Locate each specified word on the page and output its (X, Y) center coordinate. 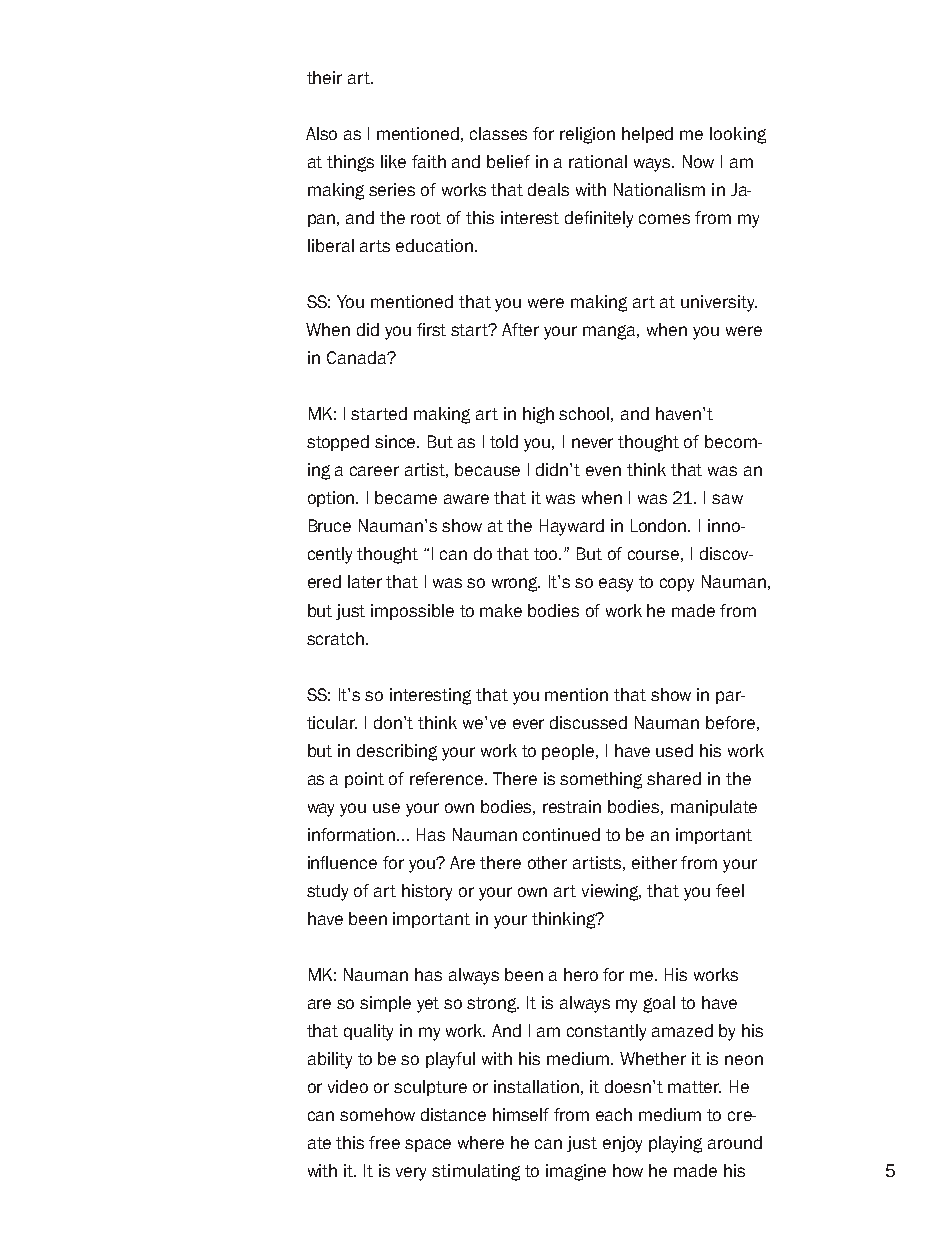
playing (675, 1144)
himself (521, 1114)
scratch (335, 638)
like (393, 161)
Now (698, 161)
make (501, 610)
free (384, 1142)
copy (677, 585)
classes (498, 133)
